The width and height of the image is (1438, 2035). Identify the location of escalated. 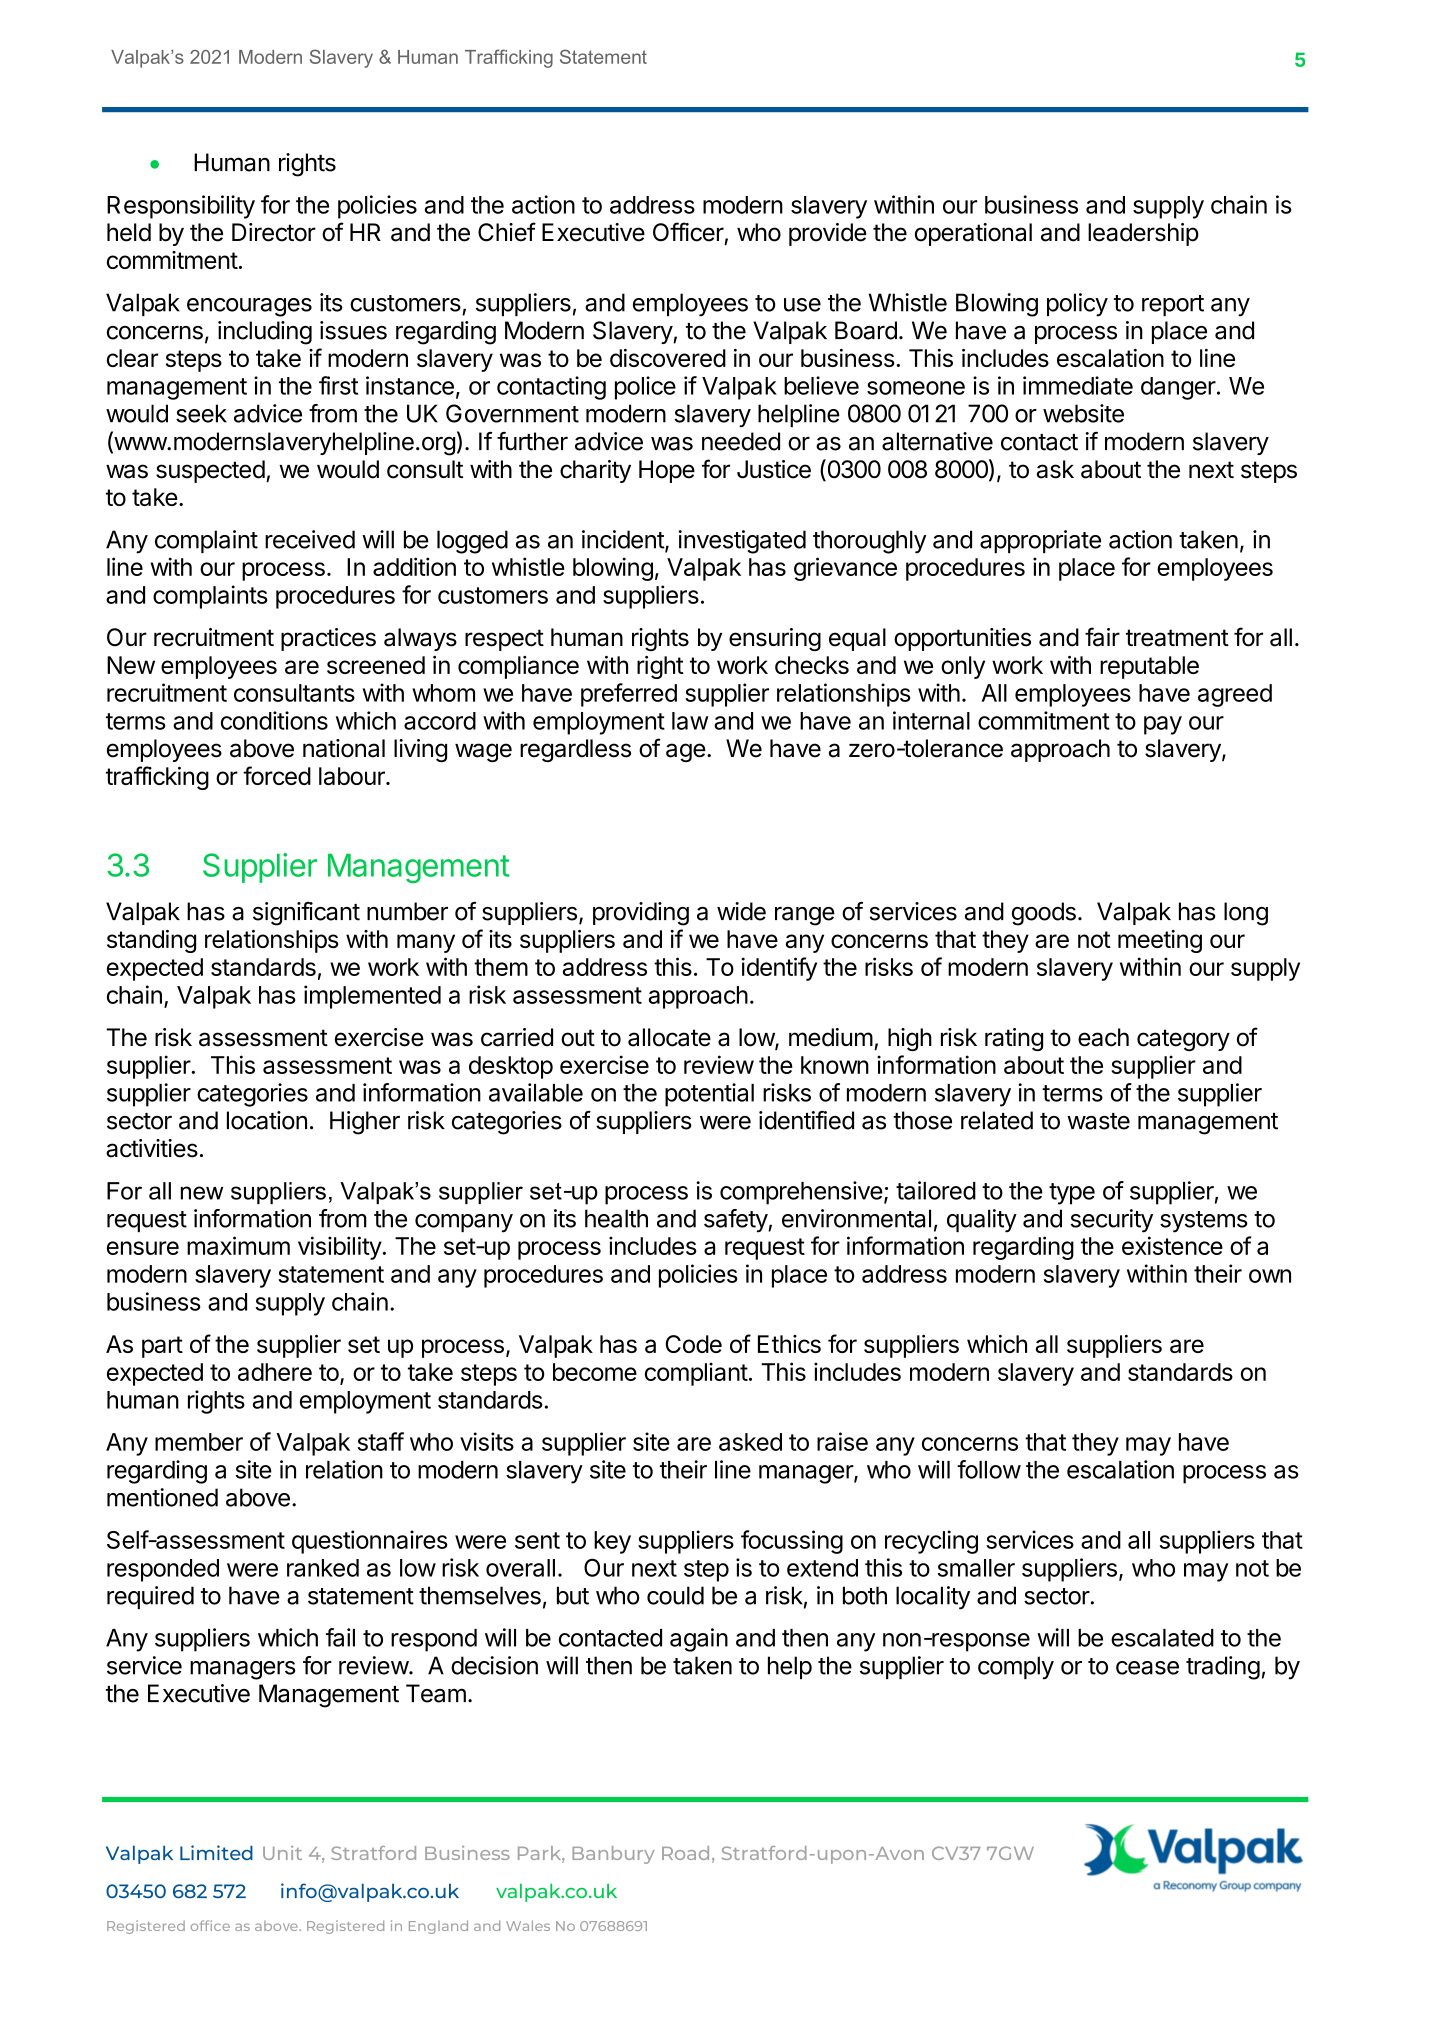
(1162, 1638).
